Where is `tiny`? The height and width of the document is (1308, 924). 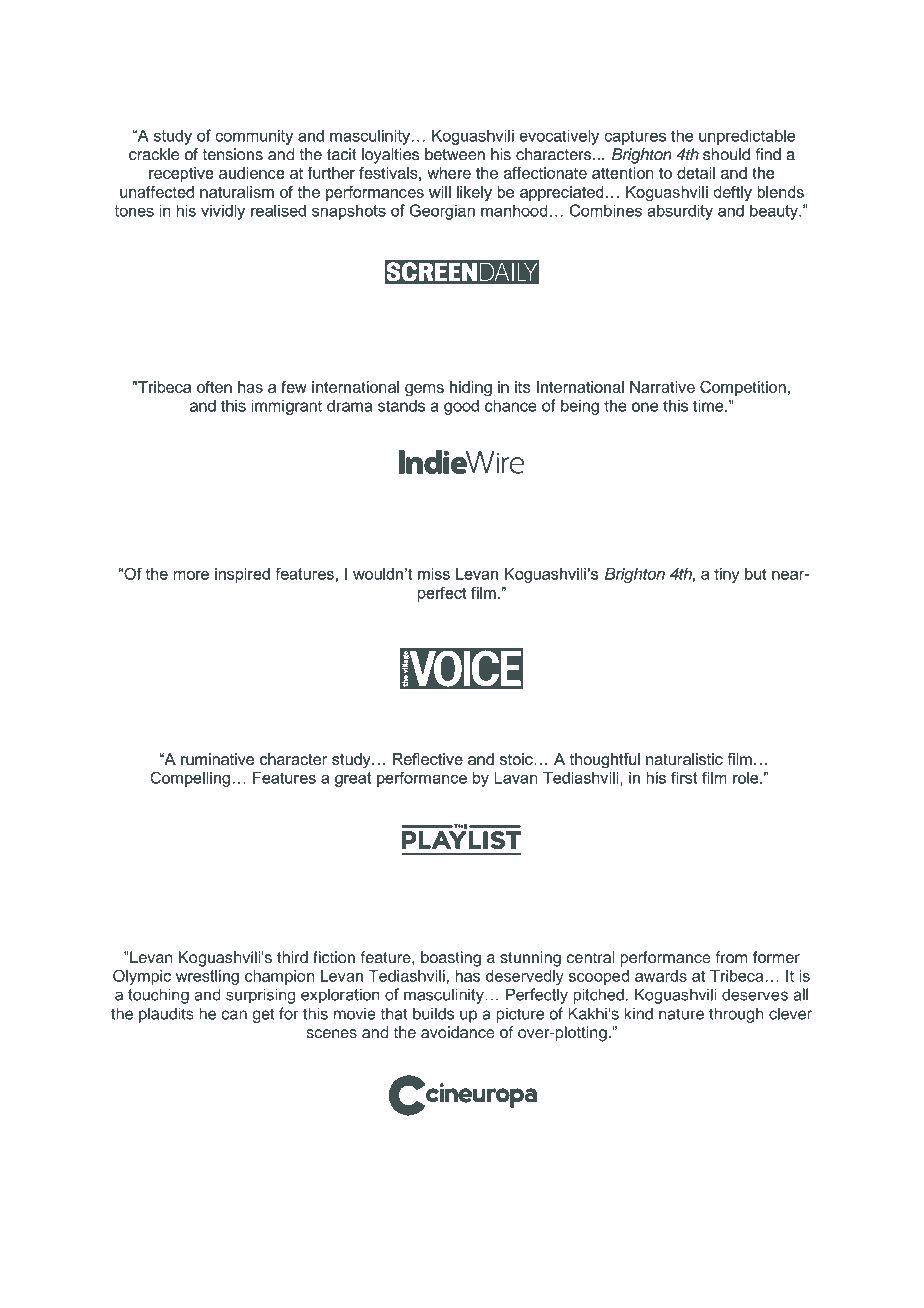
tiny is located at coordinates (726, 575).
